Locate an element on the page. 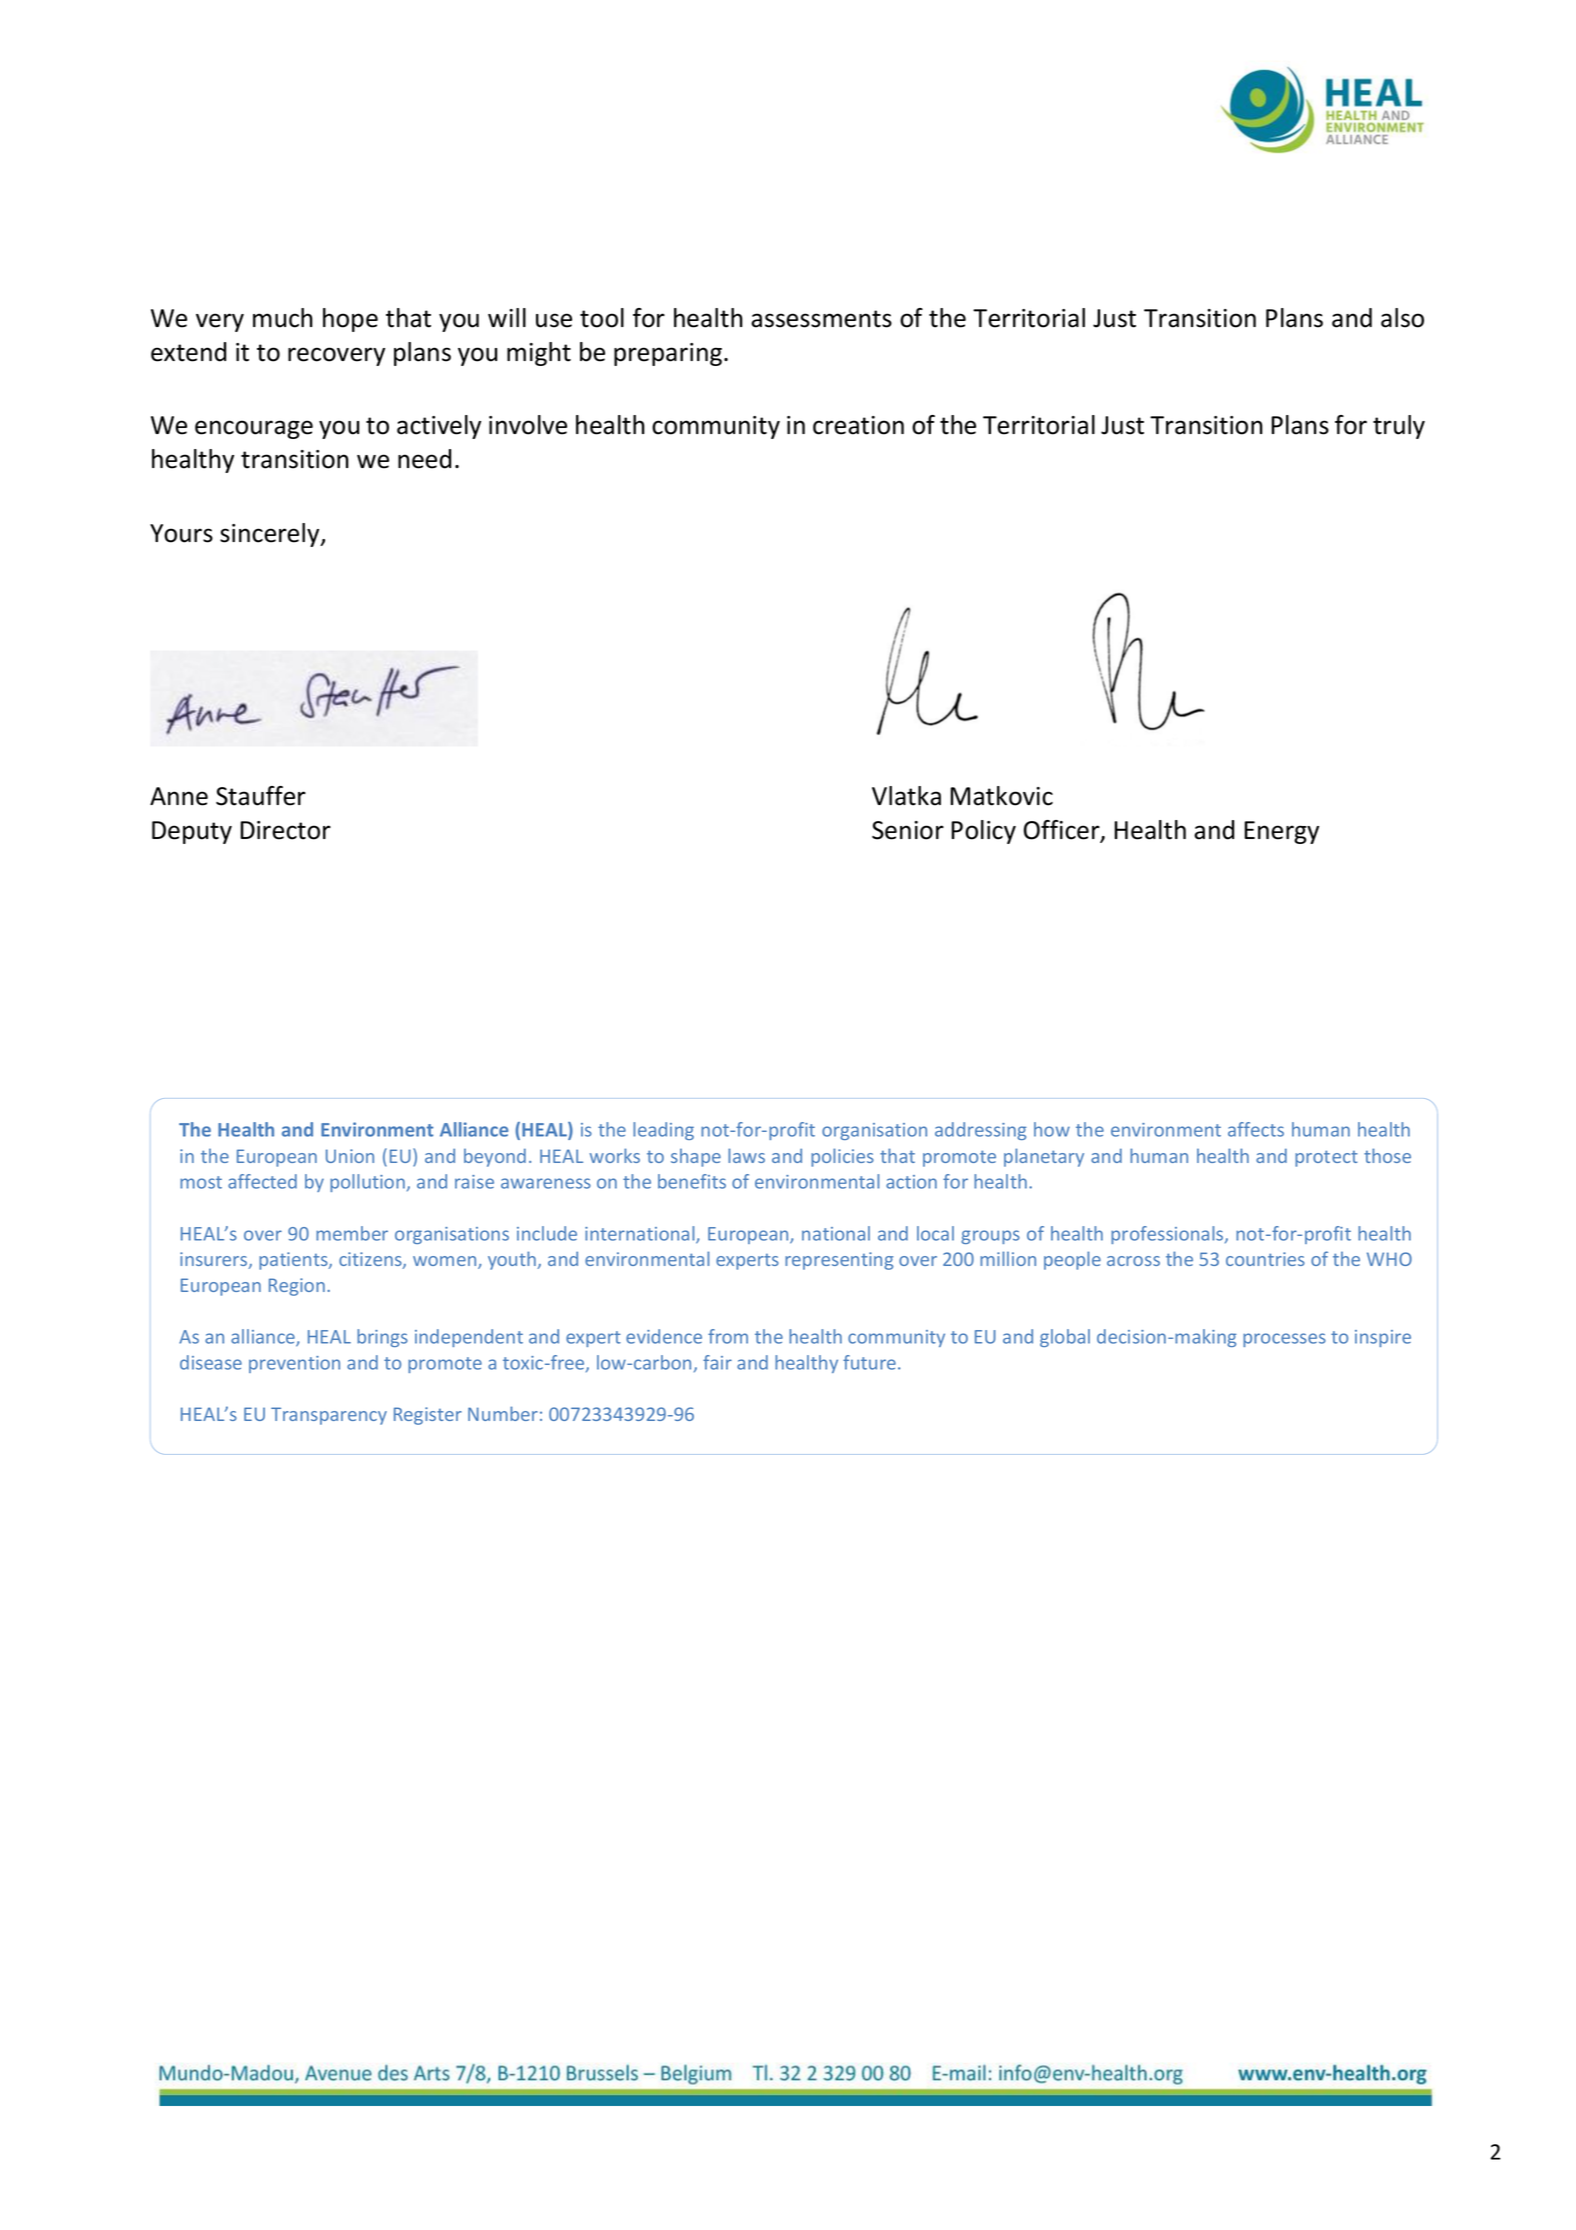 The height and width of the image is (2230, 1576). prevention is located at coordinates (294, 1364).
